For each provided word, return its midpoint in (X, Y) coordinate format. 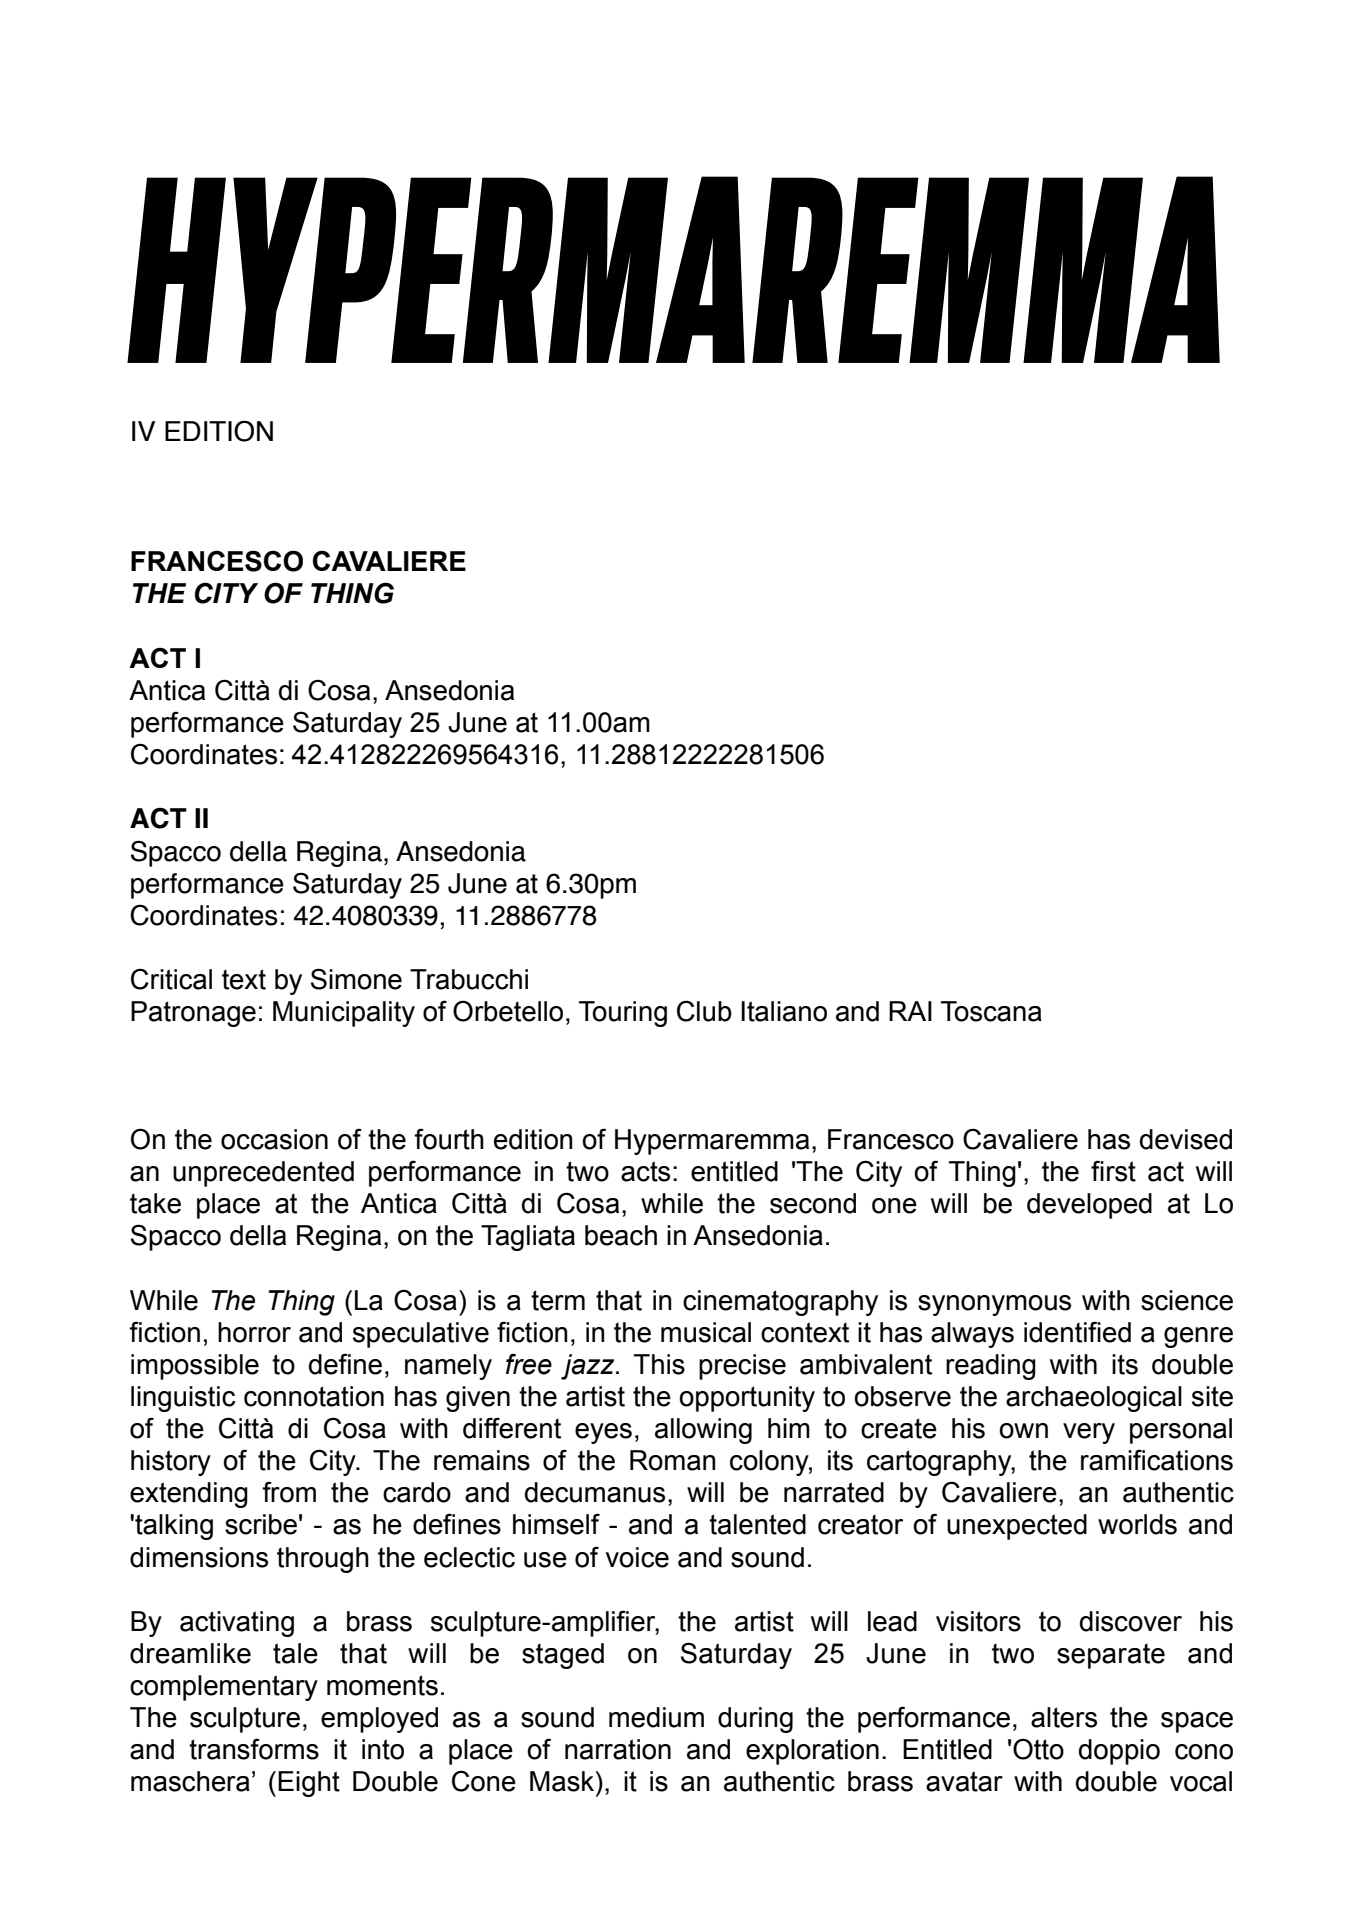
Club (704, 1011)
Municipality (344, 1014)
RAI (910, 1011)
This (659, 1364)
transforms (254, 1749)
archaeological (1094, 1399)
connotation (314, 1396)
